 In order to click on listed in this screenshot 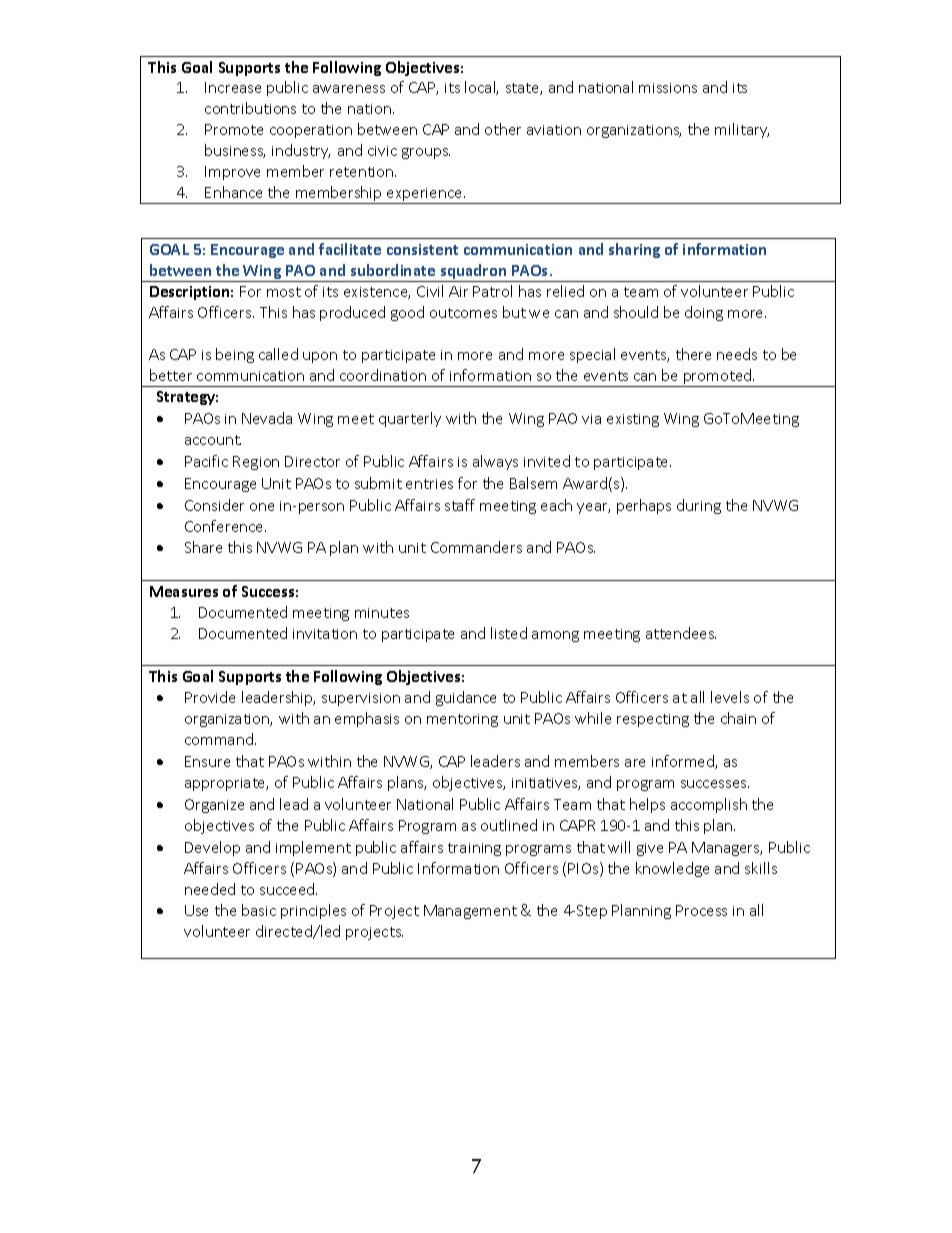, I will do `click(509, 633)`.
